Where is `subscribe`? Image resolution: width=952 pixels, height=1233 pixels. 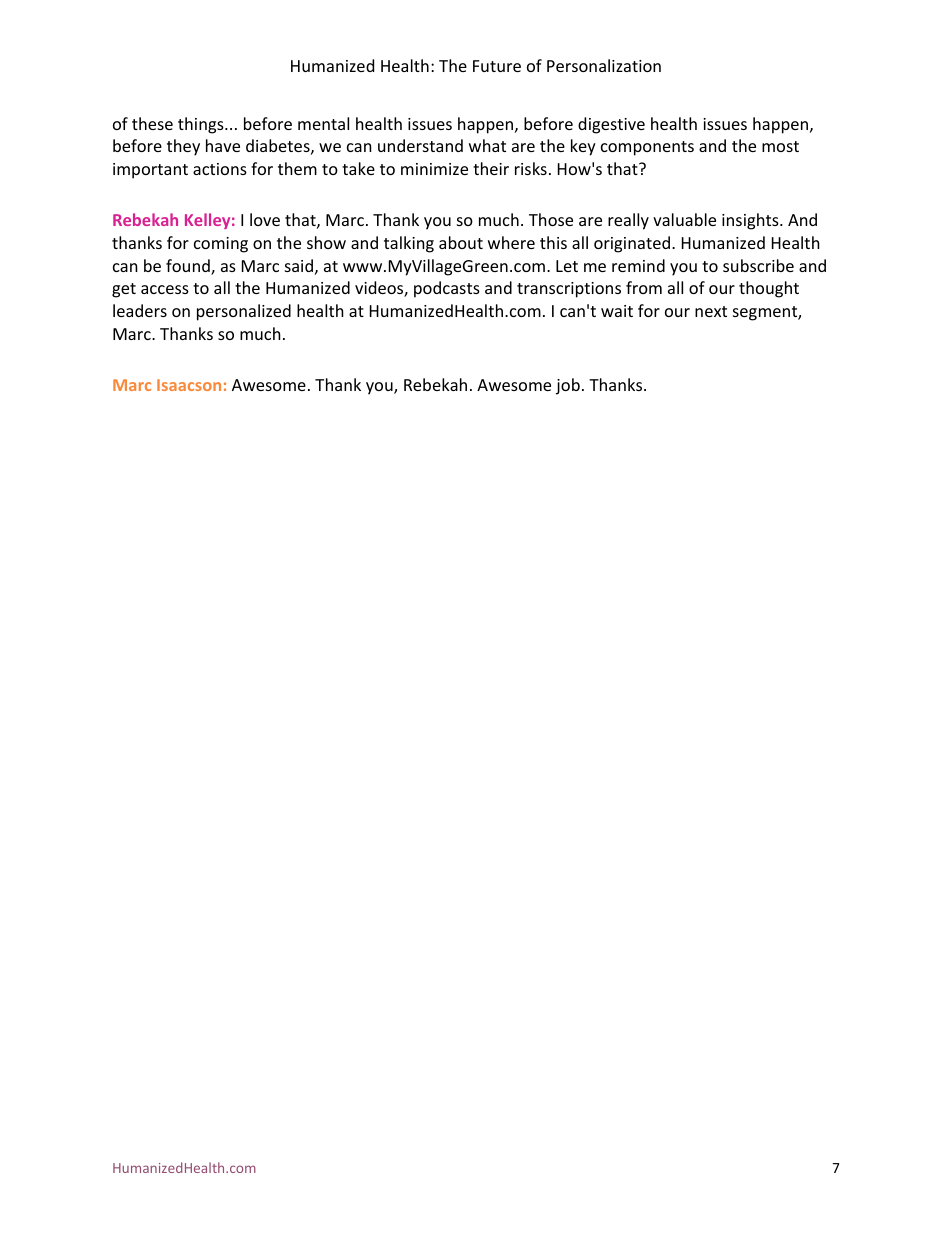
subscribe is located at coordinates (758, 265).
